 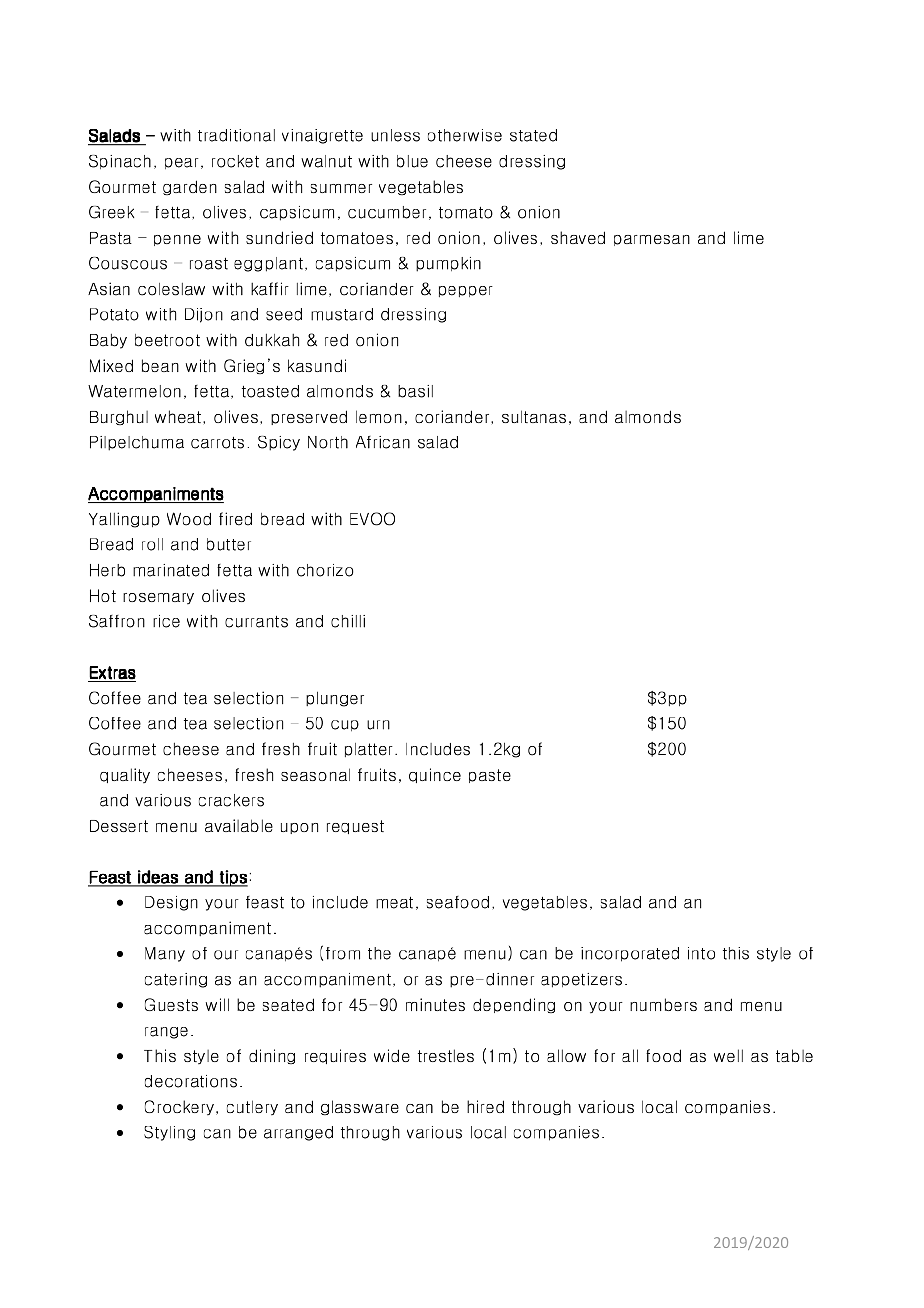 What do you see at coordinates (360, 1107) in the screenshot?
I see `glassware` at bounding box center [360, 1107].
